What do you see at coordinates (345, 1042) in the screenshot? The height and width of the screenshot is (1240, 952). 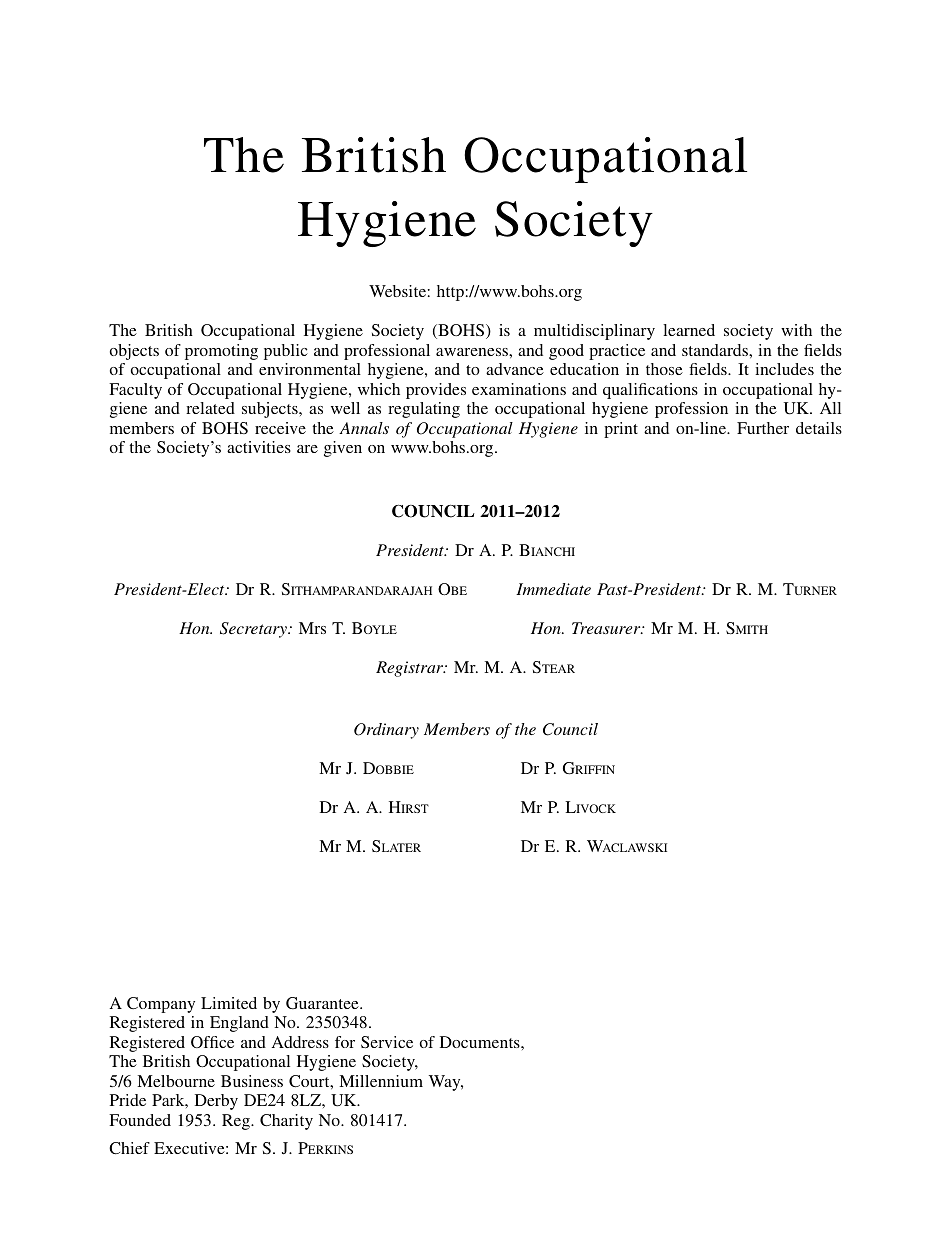 I see `for` at bounding box center [345, 1042].
